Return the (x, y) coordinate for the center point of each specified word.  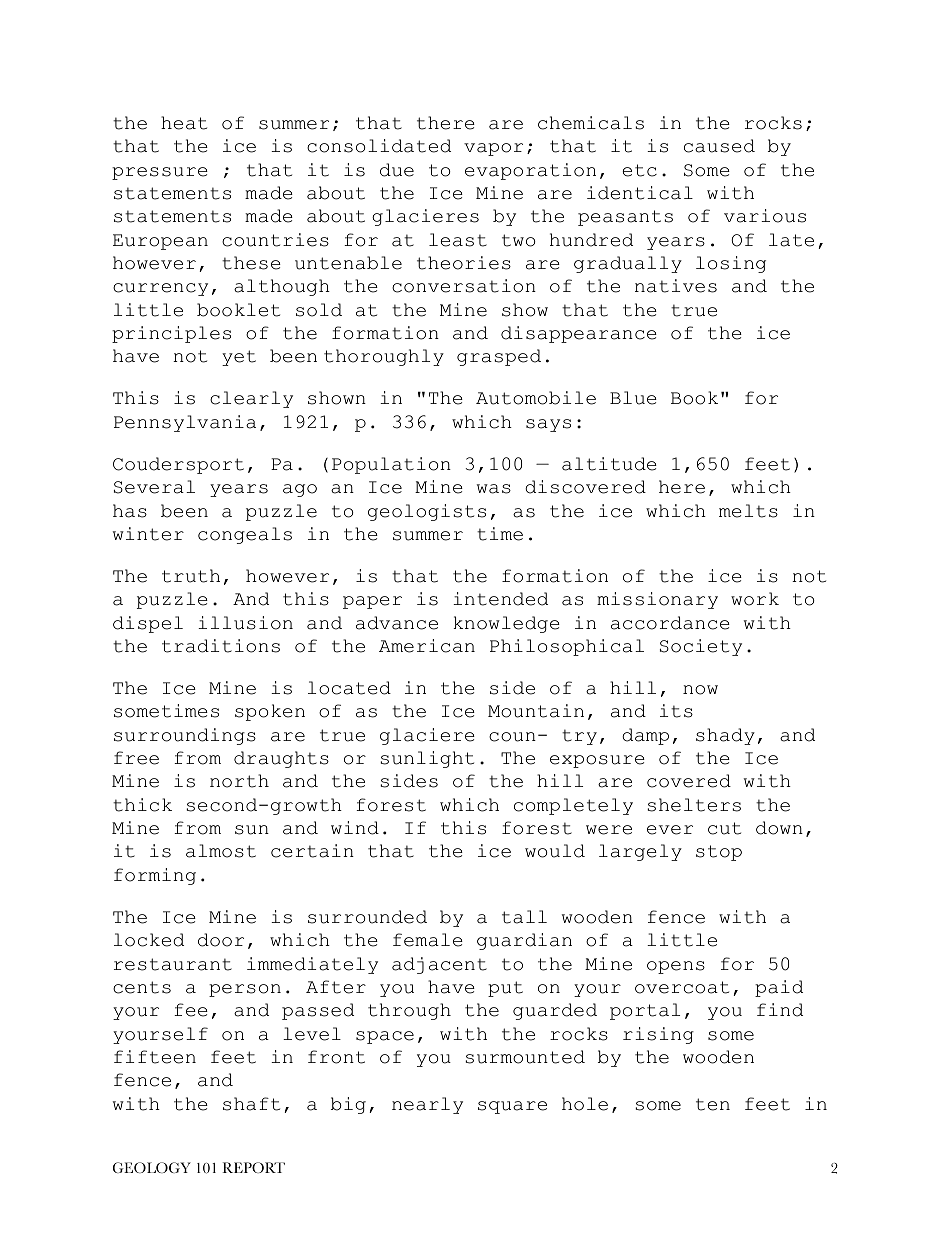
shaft (251, 1104)
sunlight (427, 759)
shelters (694, 805)
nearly (427, 1105)
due (397, 170)
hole (585, 1104)
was (494, 489)
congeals (245, 535)
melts (748, 511)
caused (719, 146)
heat (184, 123)
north (239, 781)
